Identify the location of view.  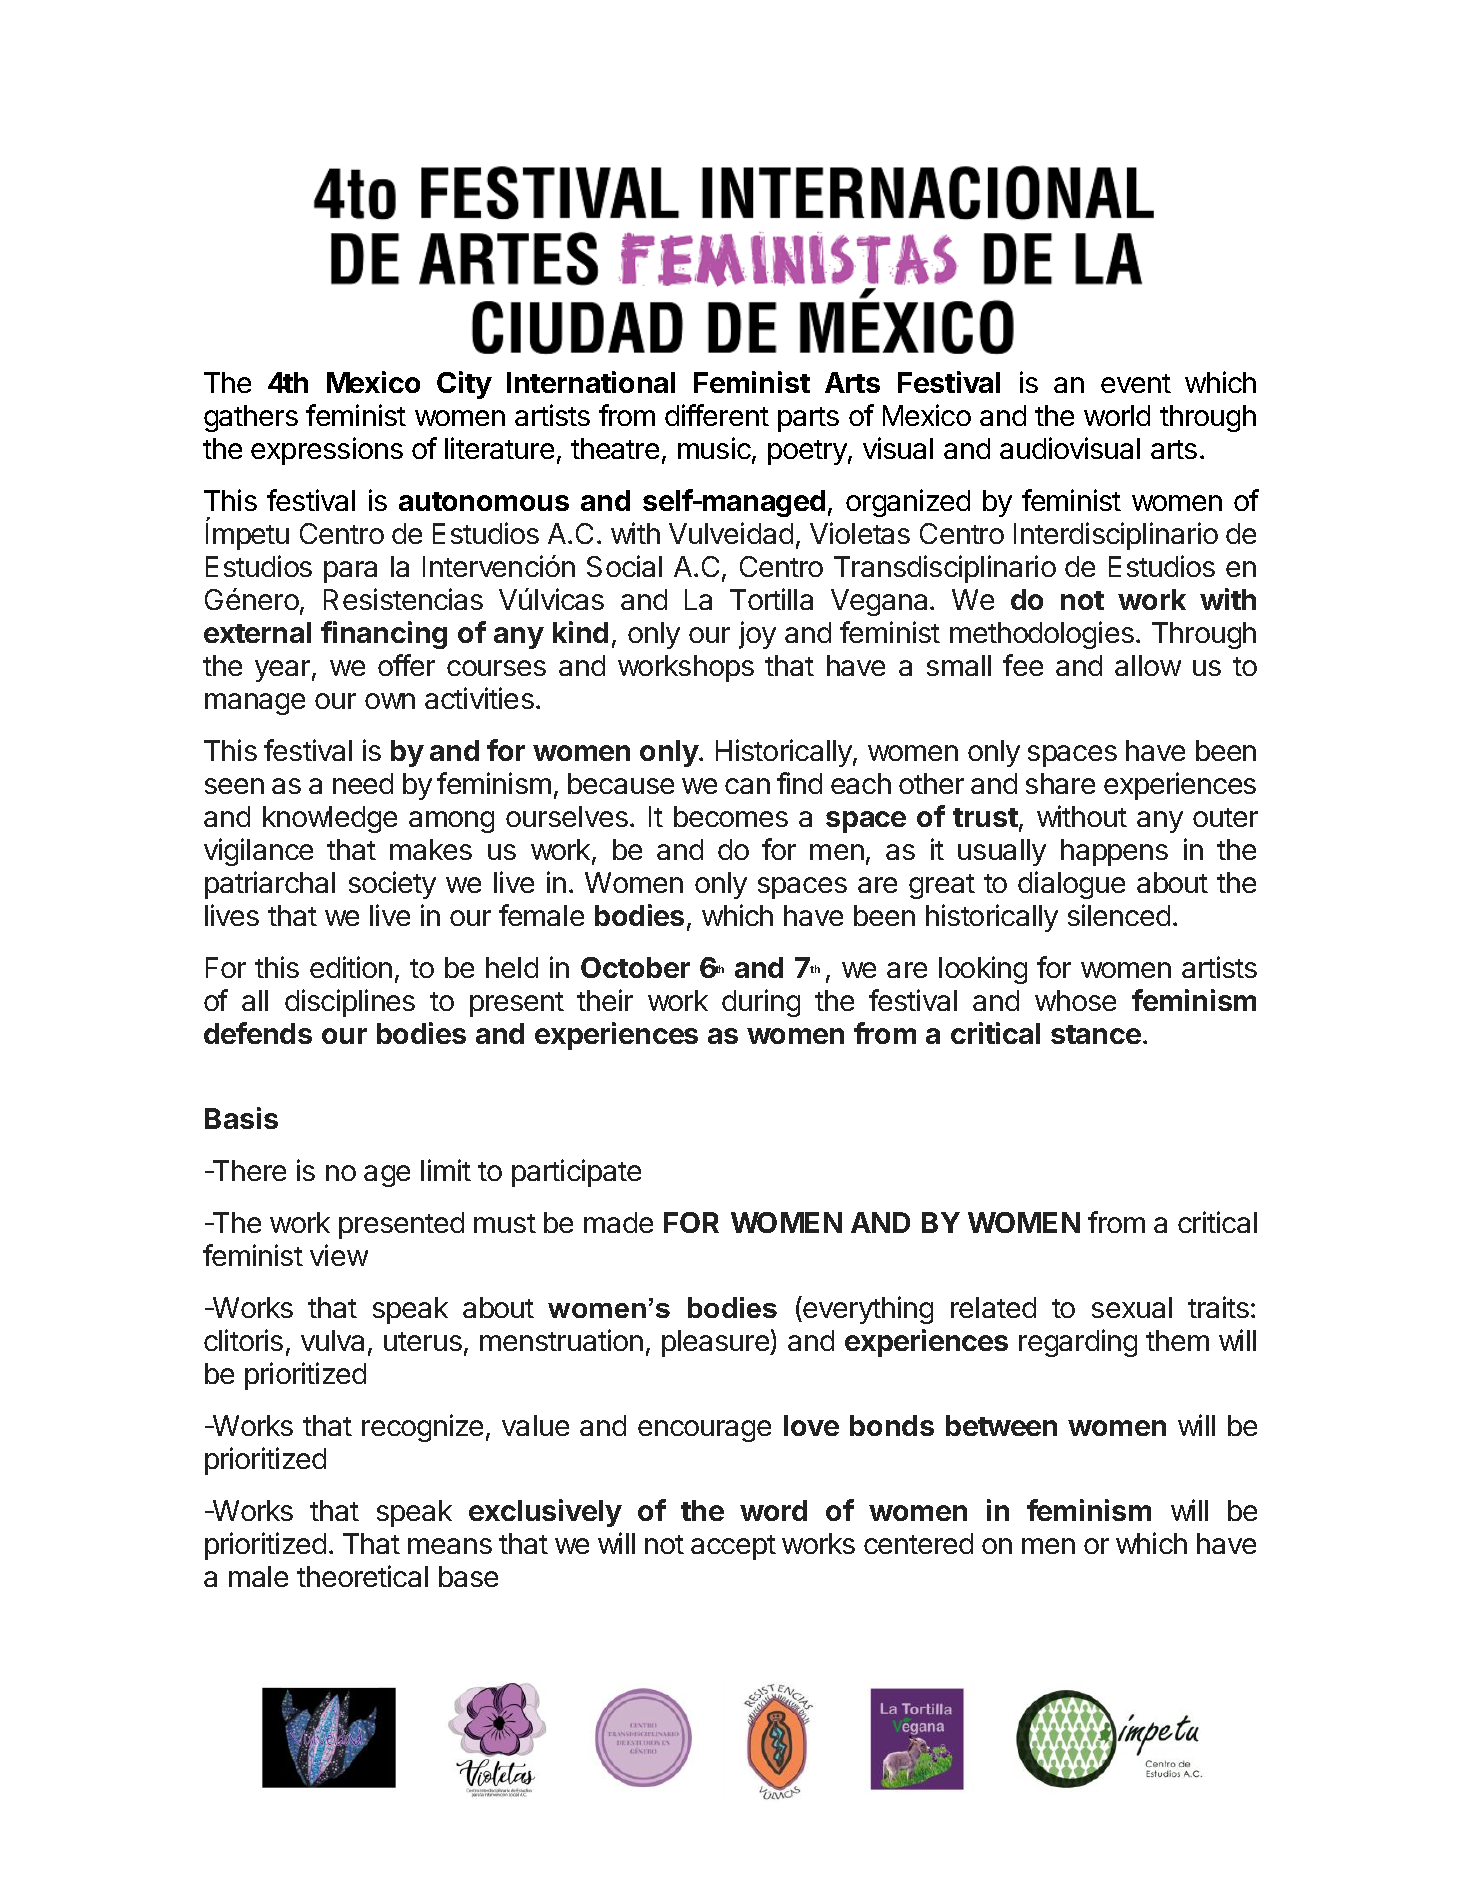
(339, 1255).
